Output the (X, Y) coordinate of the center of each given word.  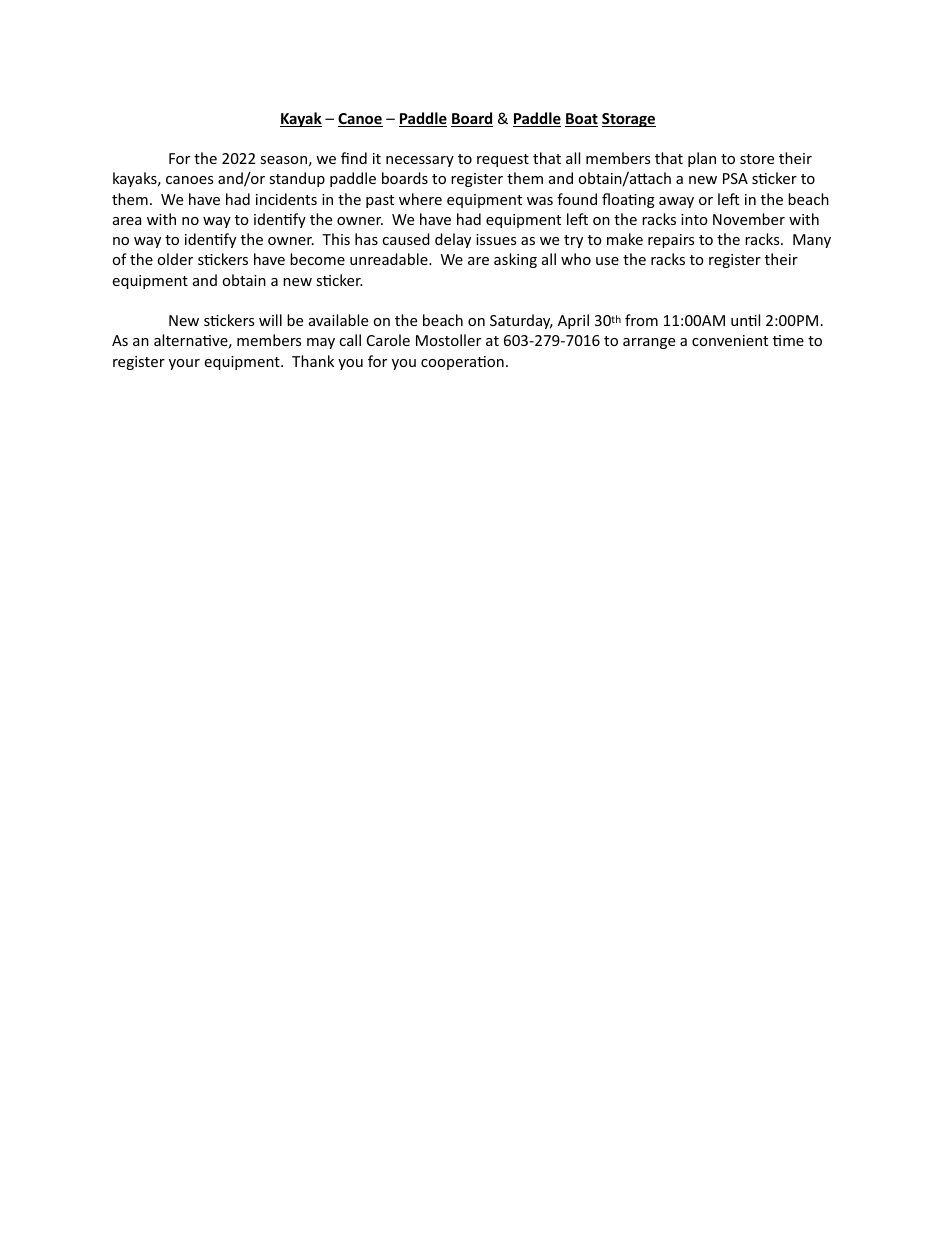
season (283, 160)
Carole (388, 340)
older (175, 259)
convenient (730, 340)
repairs (671, 241)
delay (453, 240)
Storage (629, 120)
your (184, 364)
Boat (581, 120)
